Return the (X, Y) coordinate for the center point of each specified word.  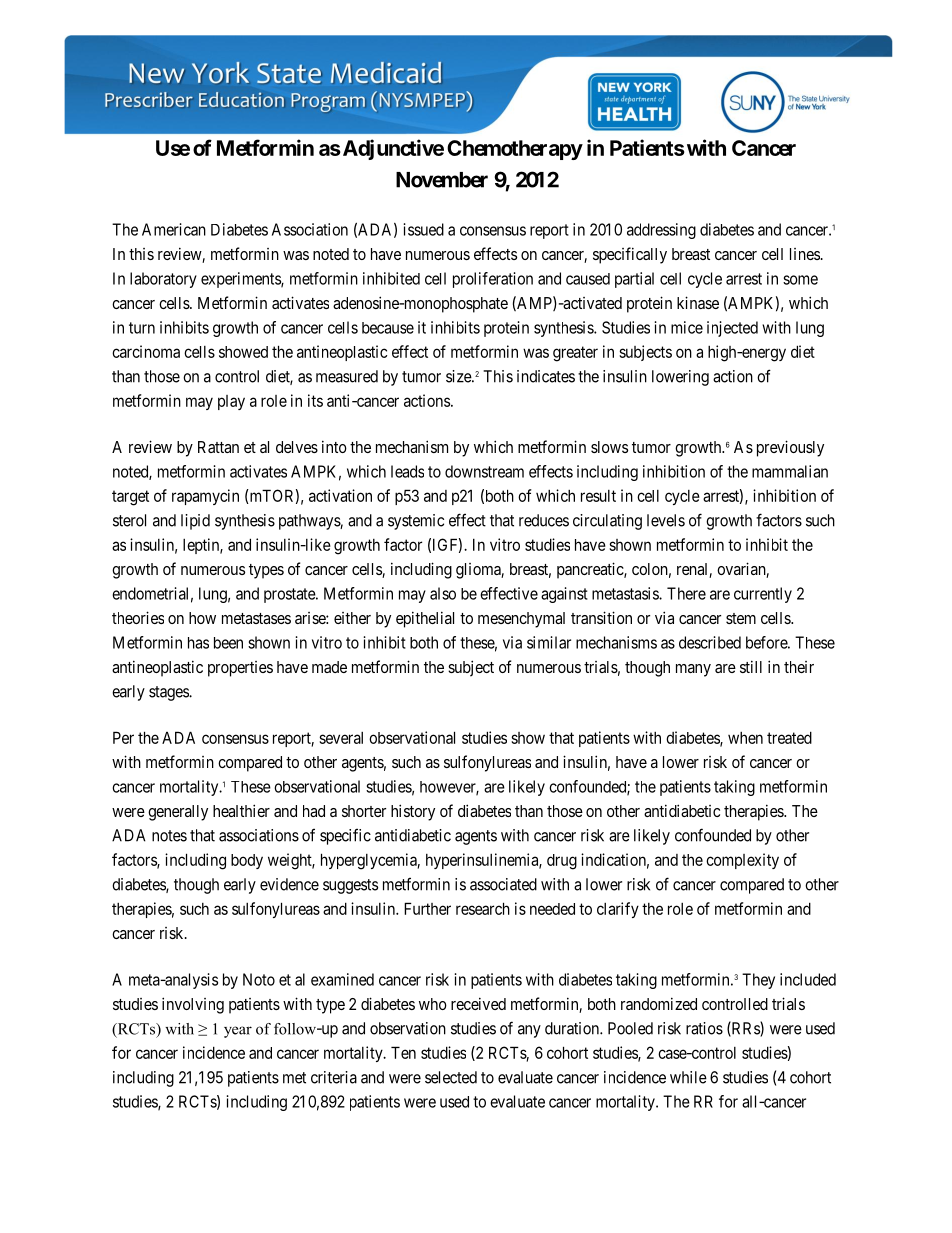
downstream (484, 471)
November (442, 180)
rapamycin (205, 497)
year (238, 1032)
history (413, 812)
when (745, 738)
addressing (661, 231)
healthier (241, 810)
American (174, 229)
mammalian (790, 471)
